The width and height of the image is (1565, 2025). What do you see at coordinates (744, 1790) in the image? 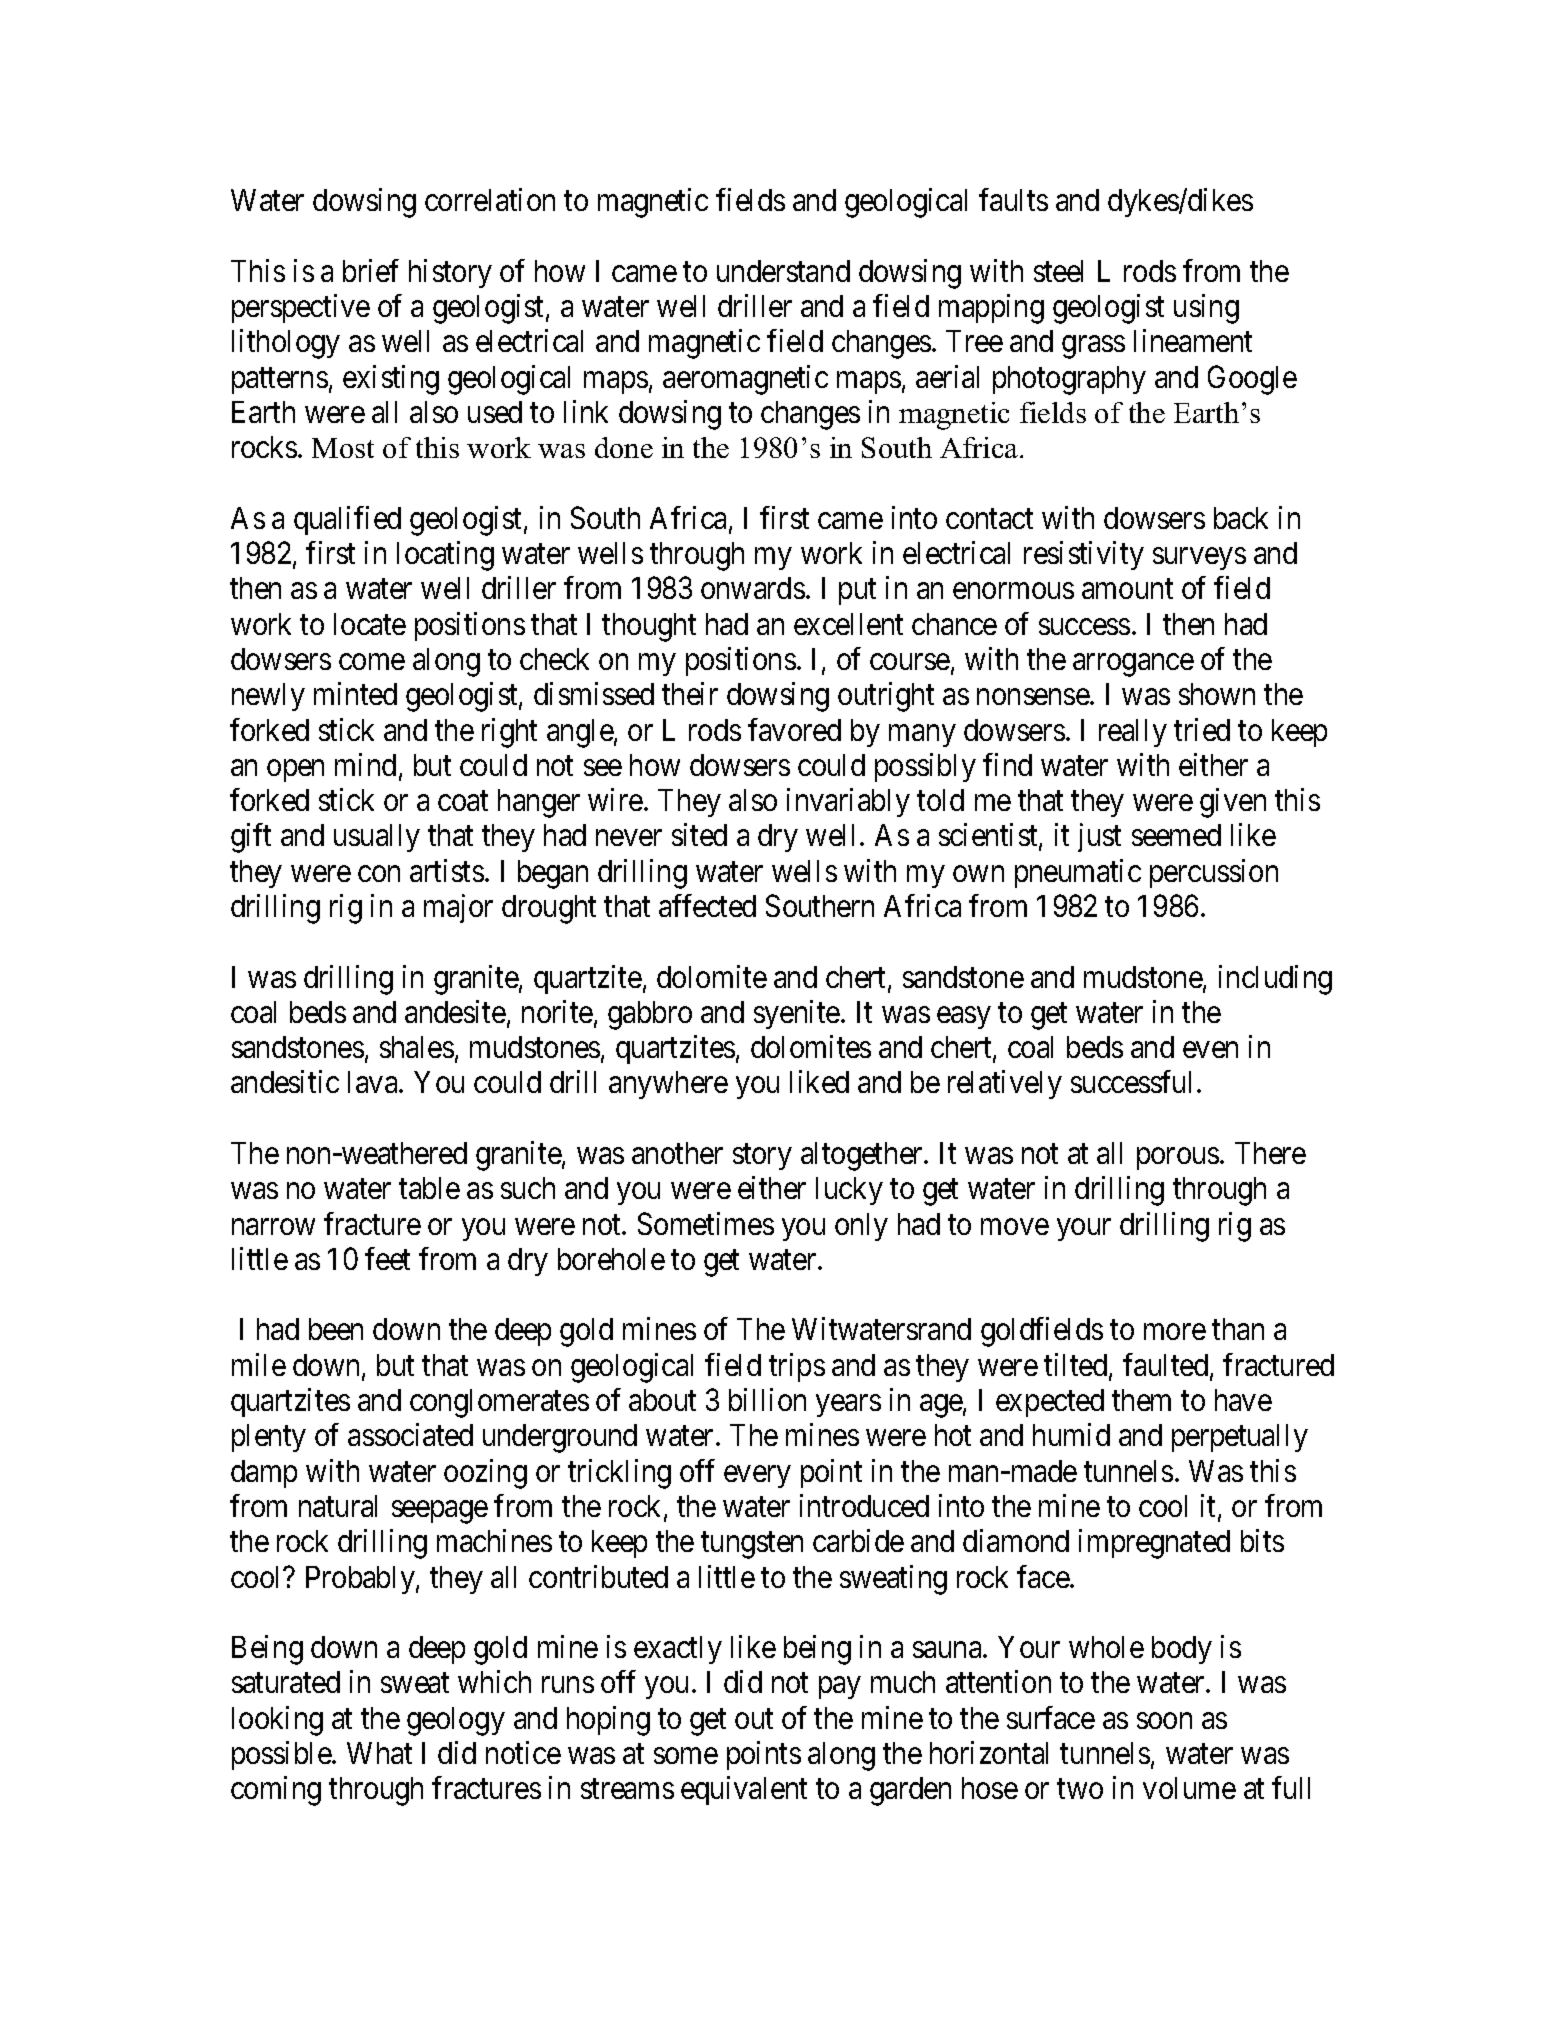
I see `equivalent` at bounding box center [744, 1790].
